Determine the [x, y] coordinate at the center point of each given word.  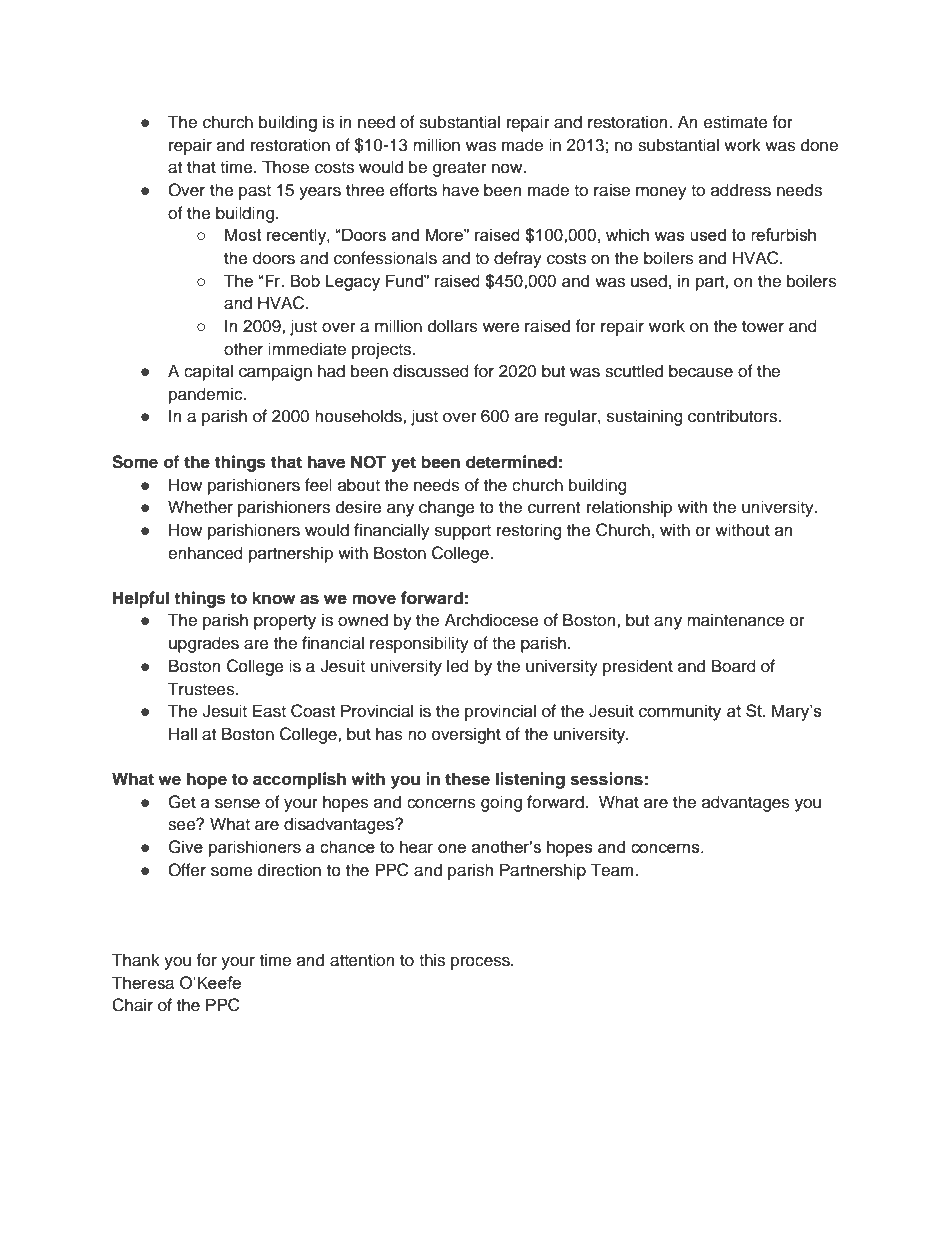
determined [511, 462]
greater [460, 169]
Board [734, 666]
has [389, 734]
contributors [733, 416]
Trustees [202, 689]
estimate [736, 122]
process [481, 963]
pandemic [207, 395]
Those [285, 167]
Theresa [143, 982]
